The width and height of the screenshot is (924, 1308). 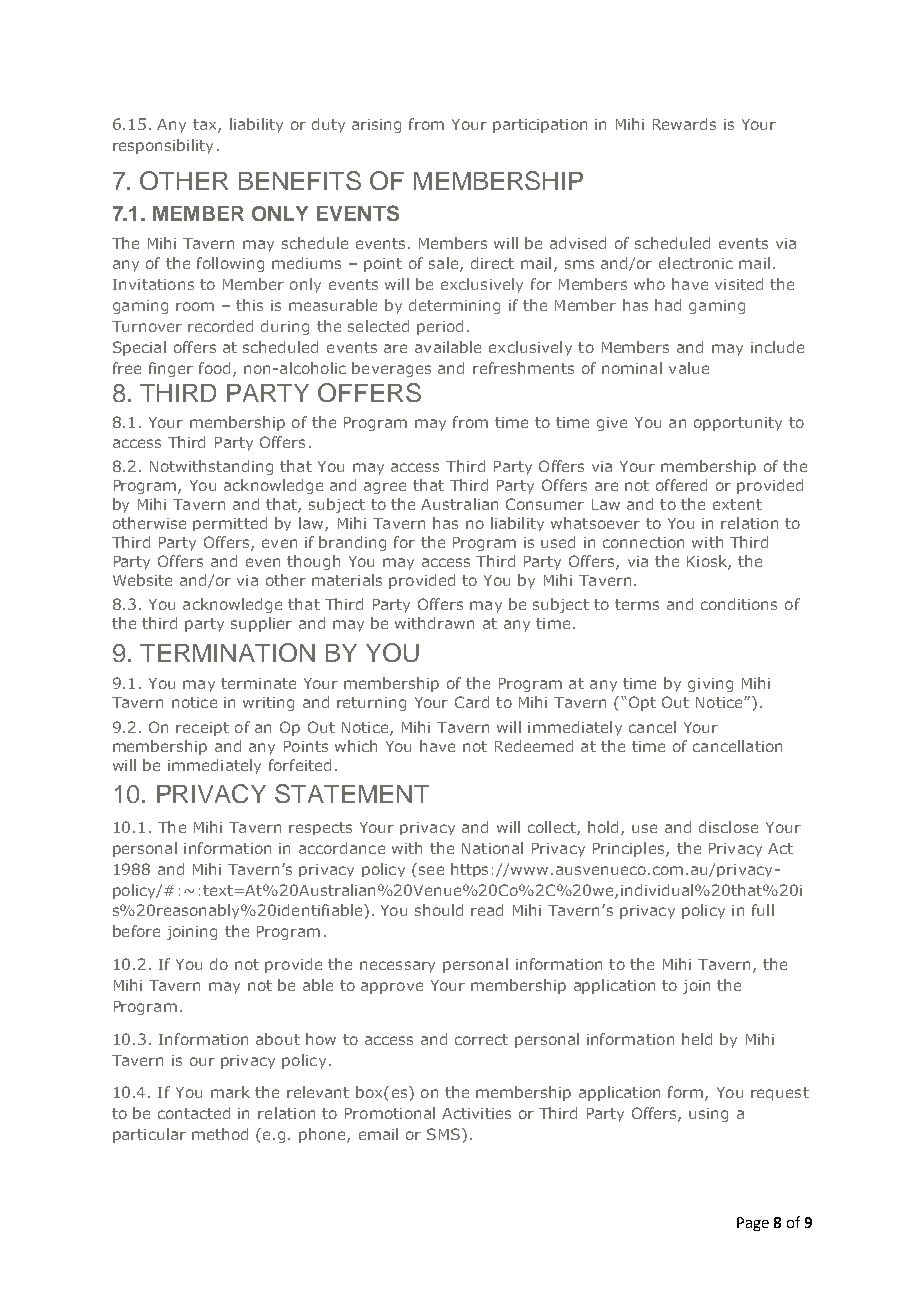 I want to click on Rewards, so click(x=684, y=124).
